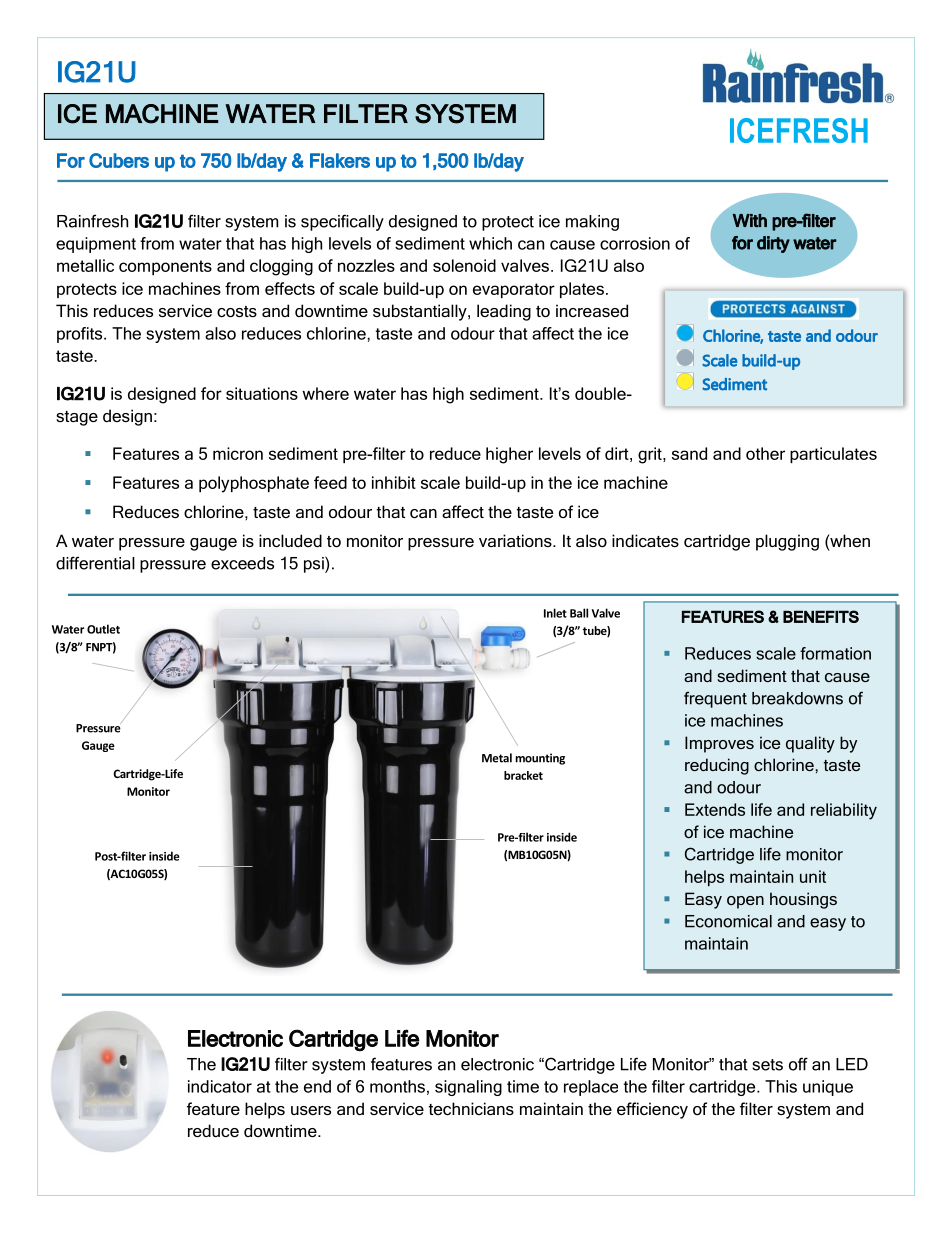 This image has height=1233, width=952. What do you see at coordinates (220, 1086) in the image?
I see `indicator` at bounding box center [220, 1086].
